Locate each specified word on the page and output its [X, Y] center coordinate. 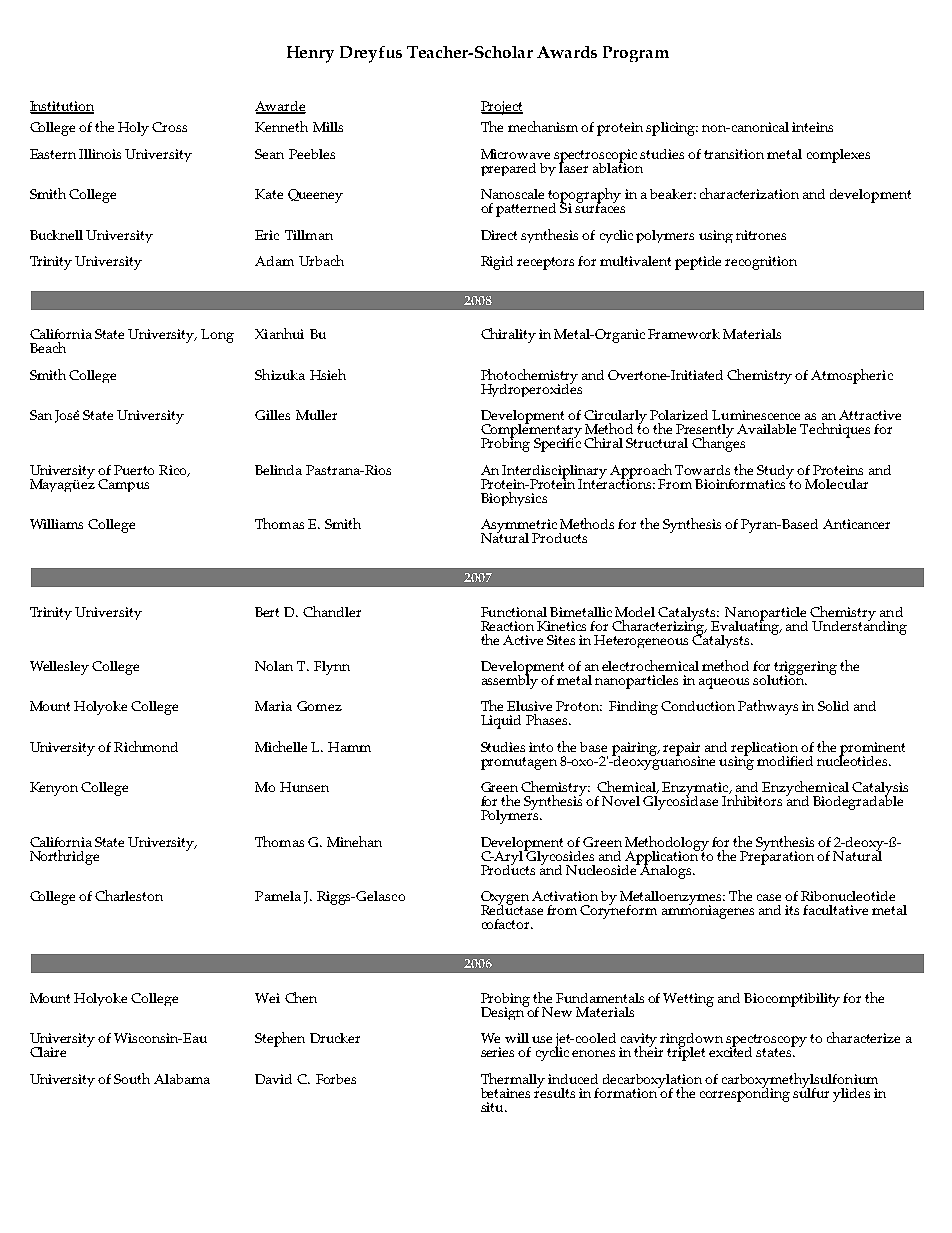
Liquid [501, 722]
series [497, 1052]
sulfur [811, 1091]
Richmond [146, 746]
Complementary [531, 431]
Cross [169, 127]
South [132, 1078]
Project [502, 108]
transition [734, 154]
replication [764, 750]
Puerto [134, 470]
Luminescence [756, 415]
